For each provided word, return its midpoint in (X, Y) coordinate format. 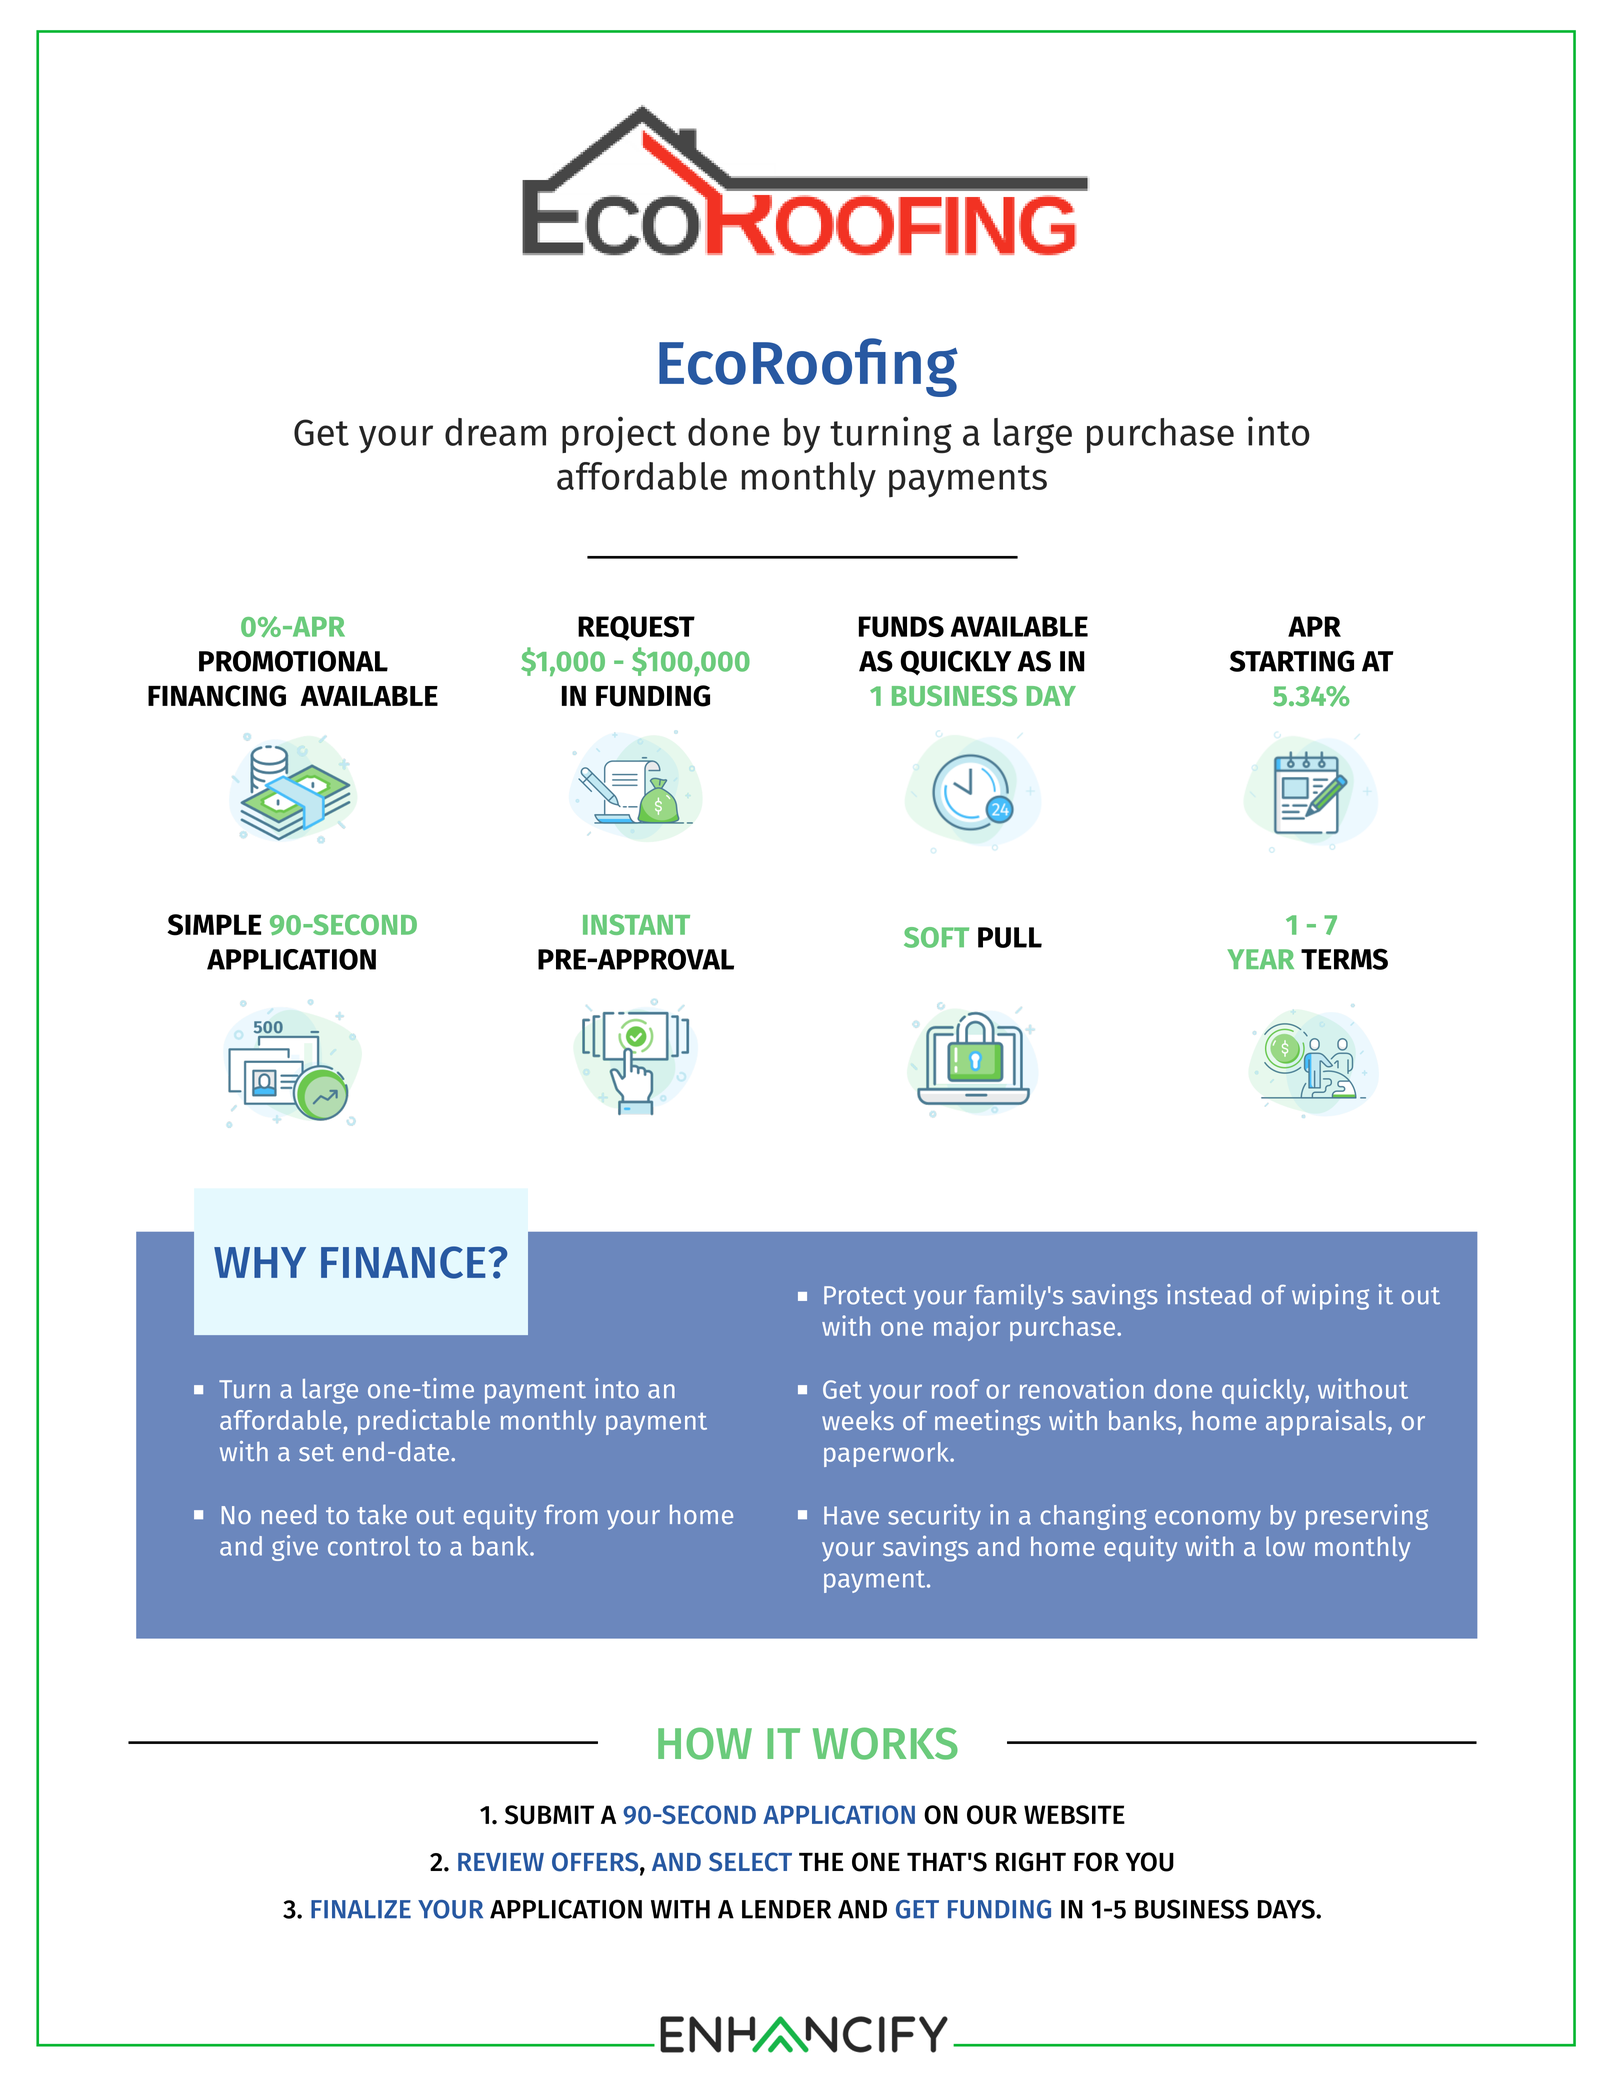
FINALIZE (361, 1909)
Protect (865, 1295)
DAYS (1287, 1909)
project (619, 434)
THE (821, 1862)
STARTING (1292, 661)
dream (495, 432)
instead (1209, 1294)
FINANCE (403, 1262)
